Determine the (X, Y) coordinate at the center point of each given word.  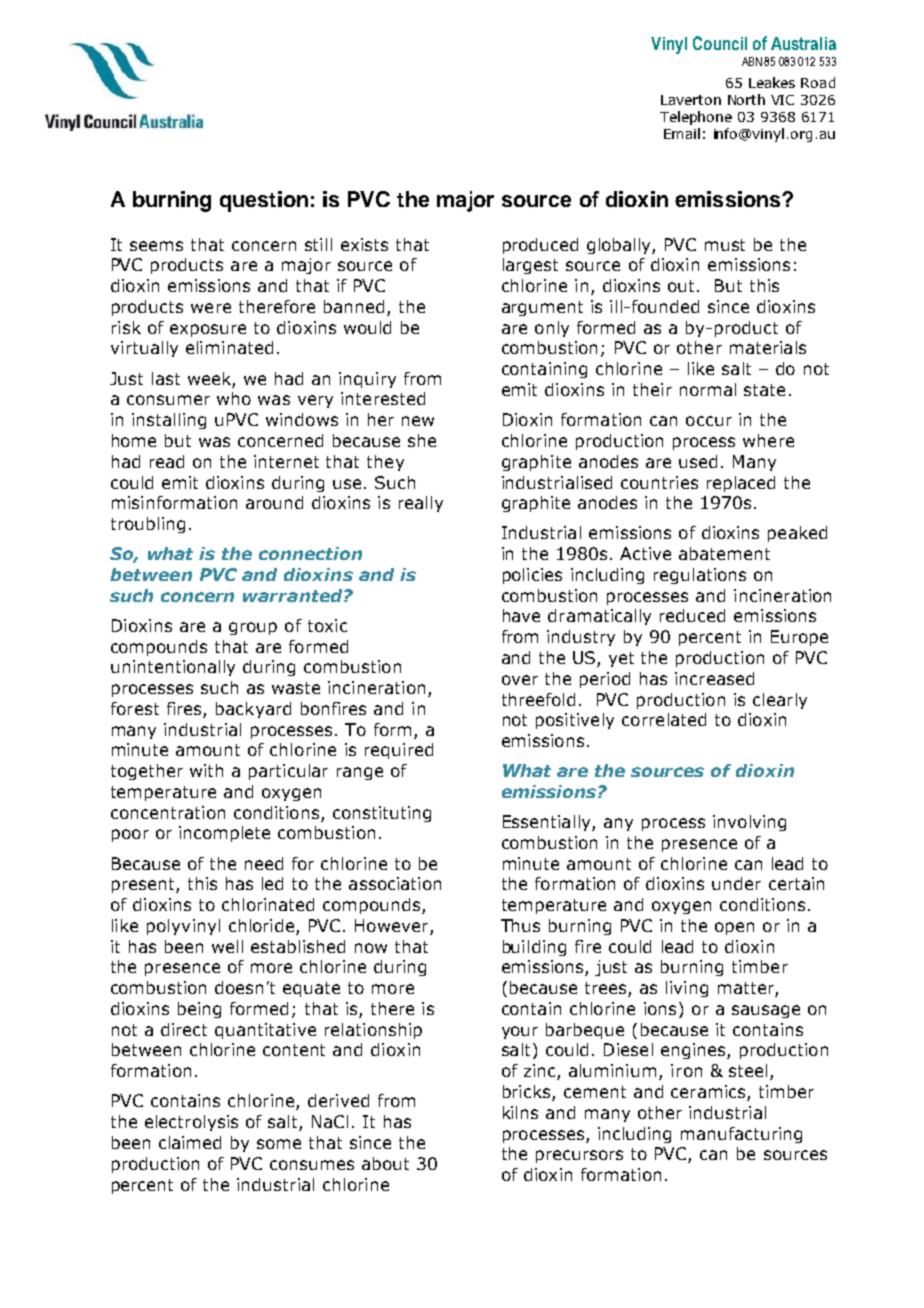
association (395, 883)
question (264, 201)
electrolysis (191, 1123)
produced (540, 246)
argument (542, 308)
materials (768, 347)
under (736, 883)
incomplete (224, 834)
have (521, 615)
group (253, 628)
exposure (208, 330)
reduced (692, 615)
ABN (752, 61)
